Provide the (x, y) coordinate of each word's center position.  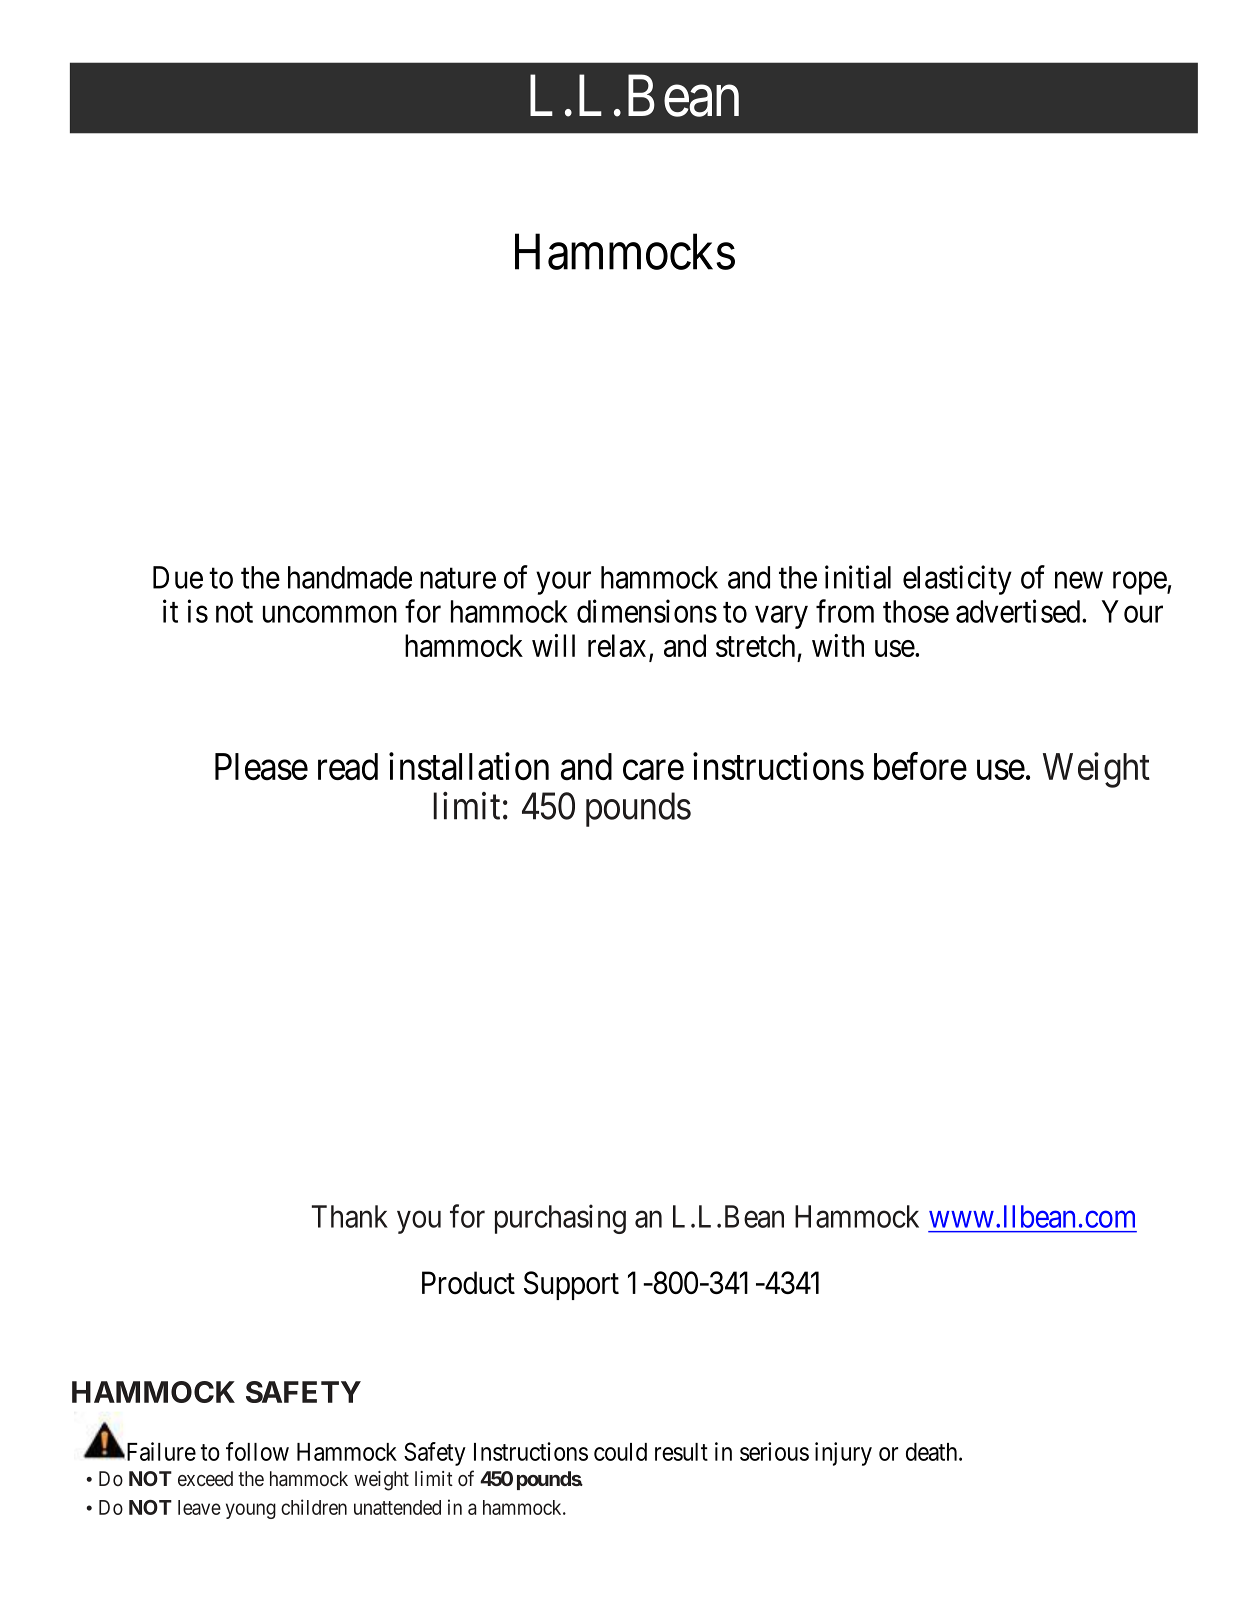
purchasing (560, 1219)
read (348, 767)
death (933, 1452)
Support (571, 1285)
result (681, 1452)
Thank (350, 1216)
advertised (1019, 611)
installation (469, 766)
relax (617, 645)
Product (468, 1283)
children (314, 1507)
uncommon (330, 614)
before (920, 766)
